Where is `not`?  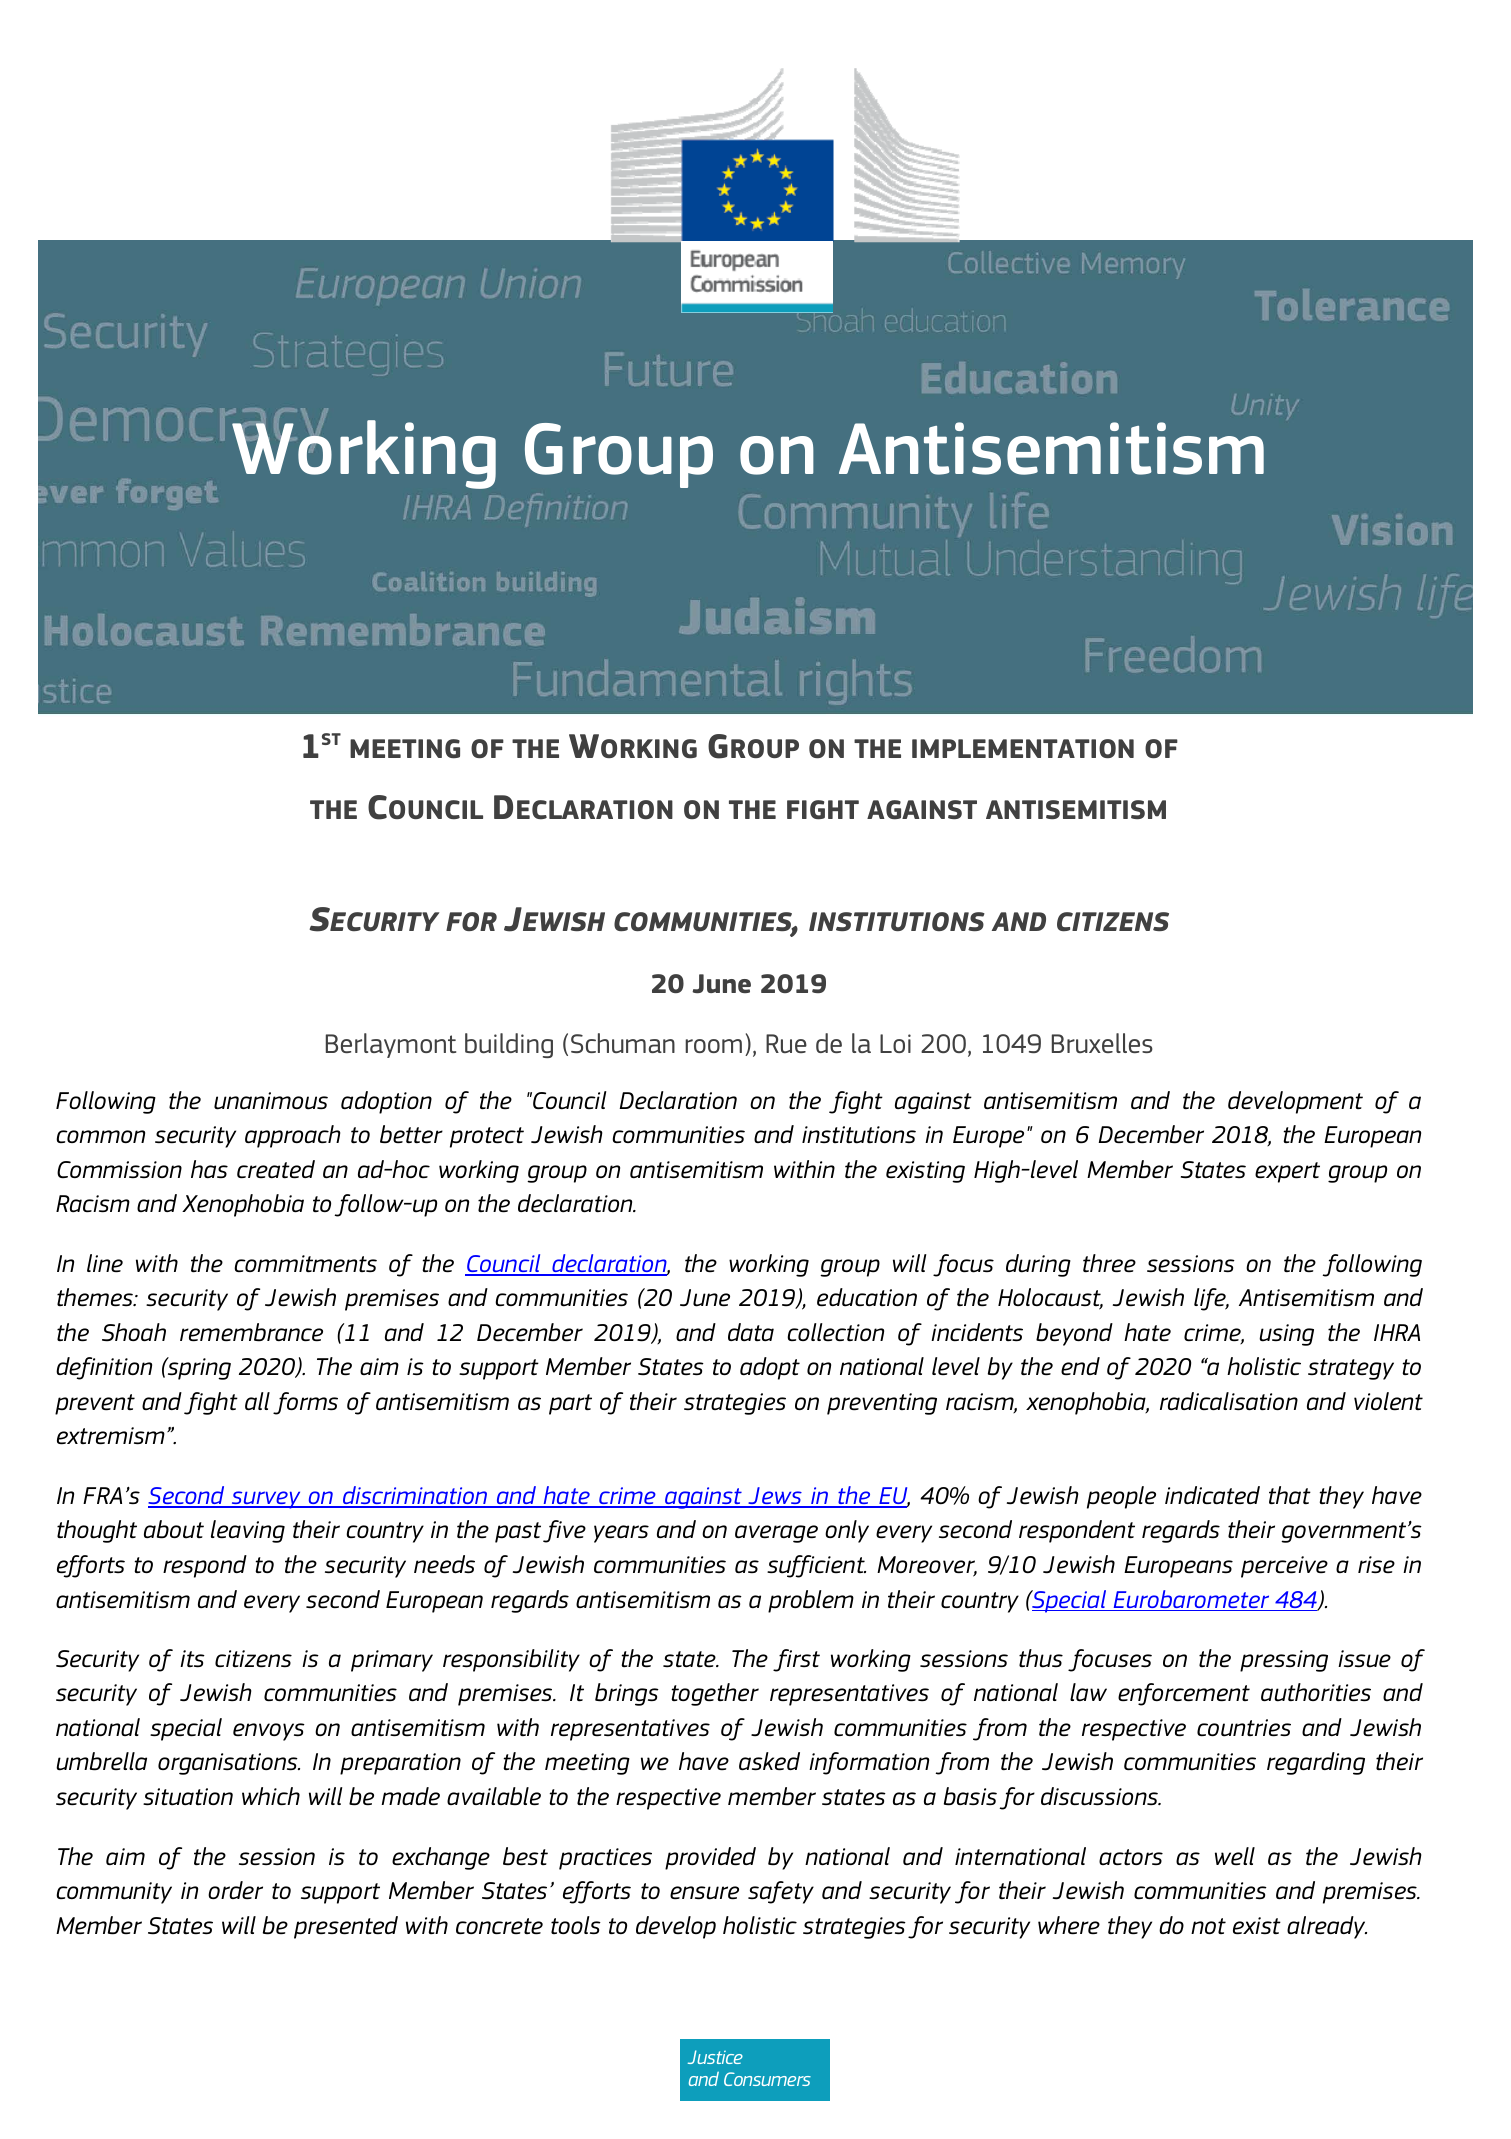 not is located at coordinates (1208, 1926).
